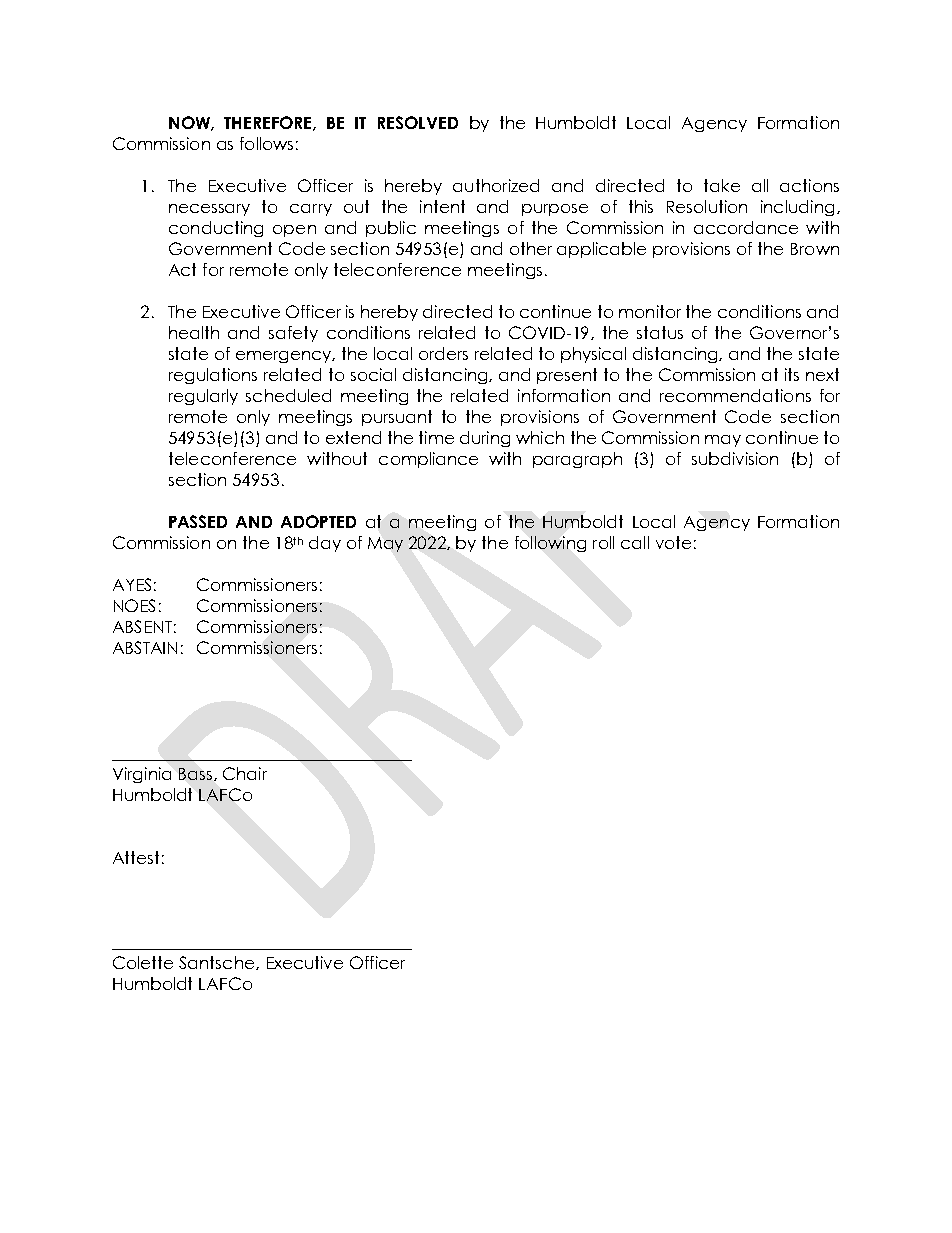 This document has width=952, height=1233. I want to click on Colette, so click(143, 962).
